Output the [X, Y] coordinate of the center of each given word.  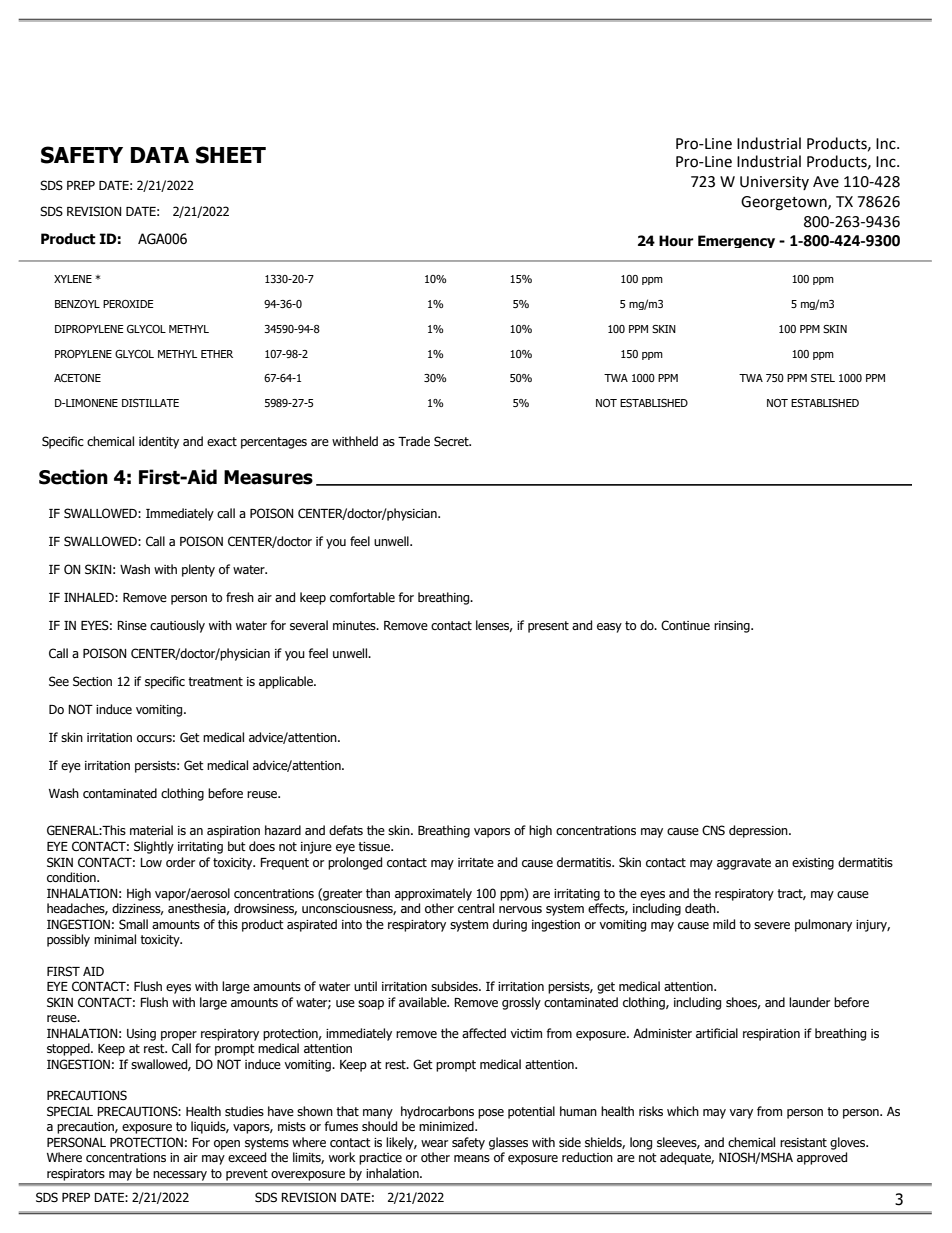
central [476, 908]
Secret [452, 441]
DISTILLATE [150, 403]
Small [133, 924]
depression [759, 831]
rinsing [733, 627]
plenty [198, 570]
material [151, 830]
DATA [160, 155]
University [774, 183]
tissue [375, 847]
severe [772, 926]
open [227, 1145]
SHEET [231, 155]
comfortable [362, 597]
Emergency [736, 241]
